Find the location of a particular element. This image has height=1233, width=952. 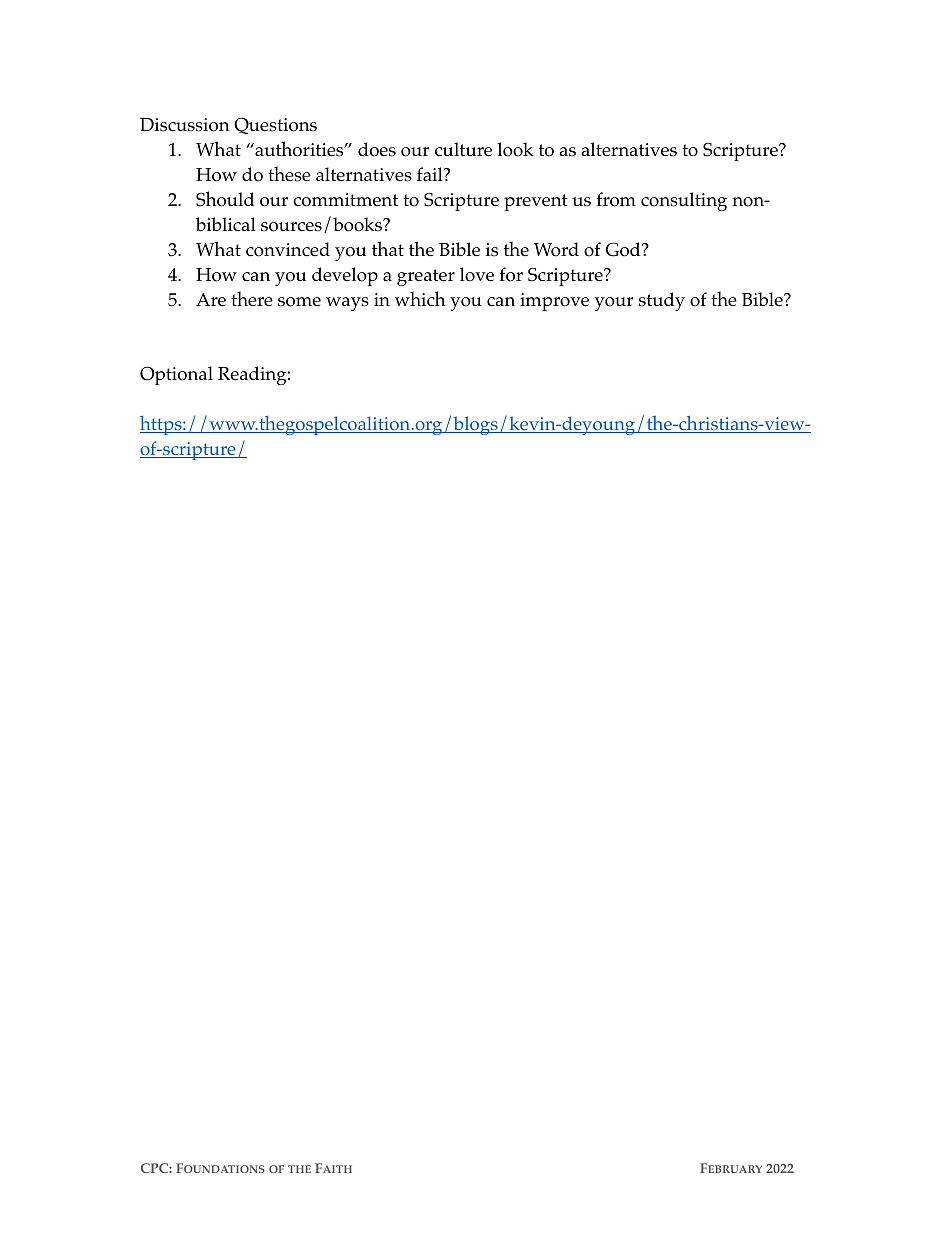

Word is located at coordinates (556, 249).
